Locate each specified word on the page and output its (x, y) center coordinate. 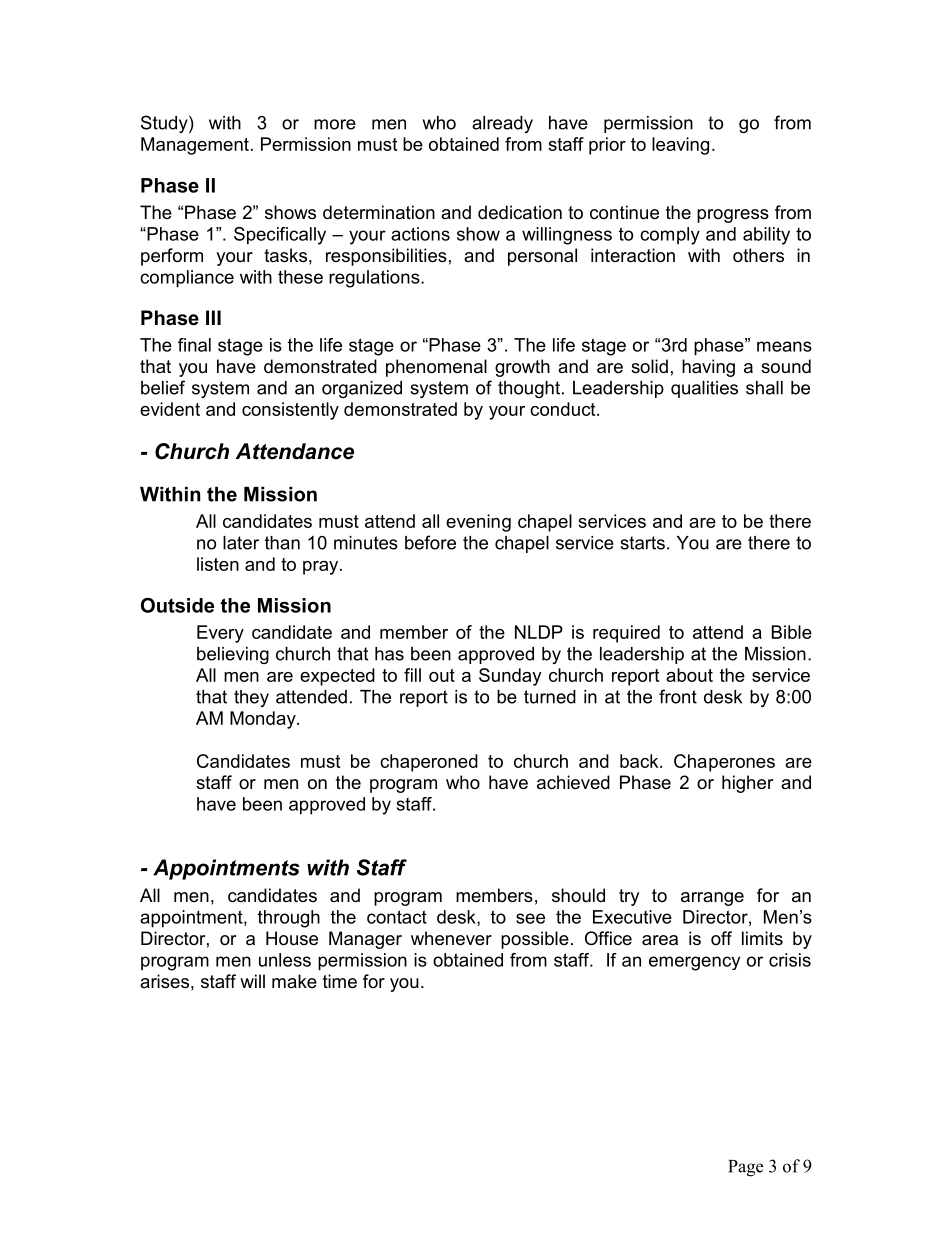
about (689, 675)
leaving (680, 146)
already (502, 124)
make (294, 981)
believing (233, 655)
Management (195, 146)
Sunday (510, 677)
